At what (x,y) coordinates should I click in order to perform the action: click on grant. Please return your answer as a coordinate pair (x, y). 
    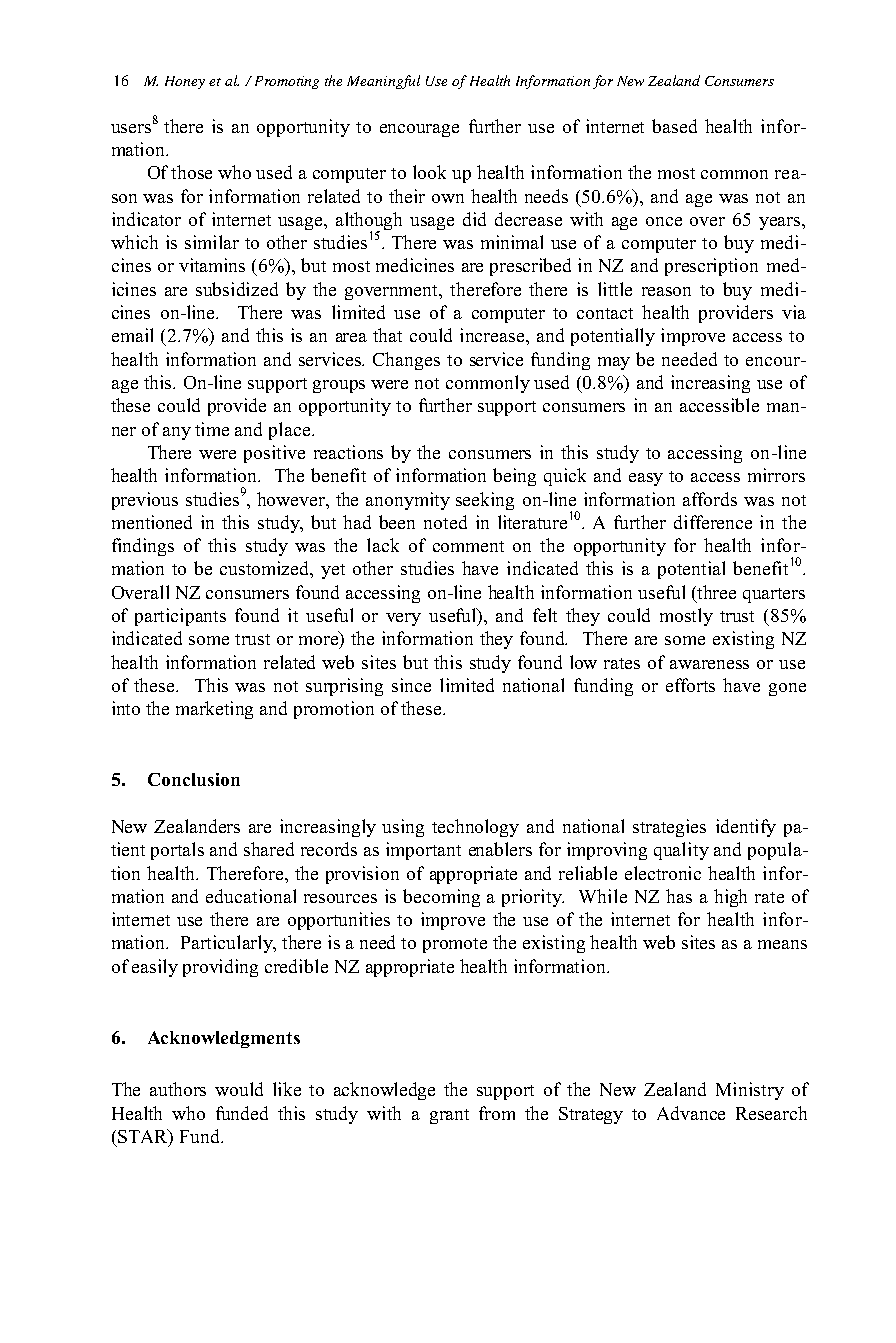
    Looking at the image, I should click on (449, 1116).
